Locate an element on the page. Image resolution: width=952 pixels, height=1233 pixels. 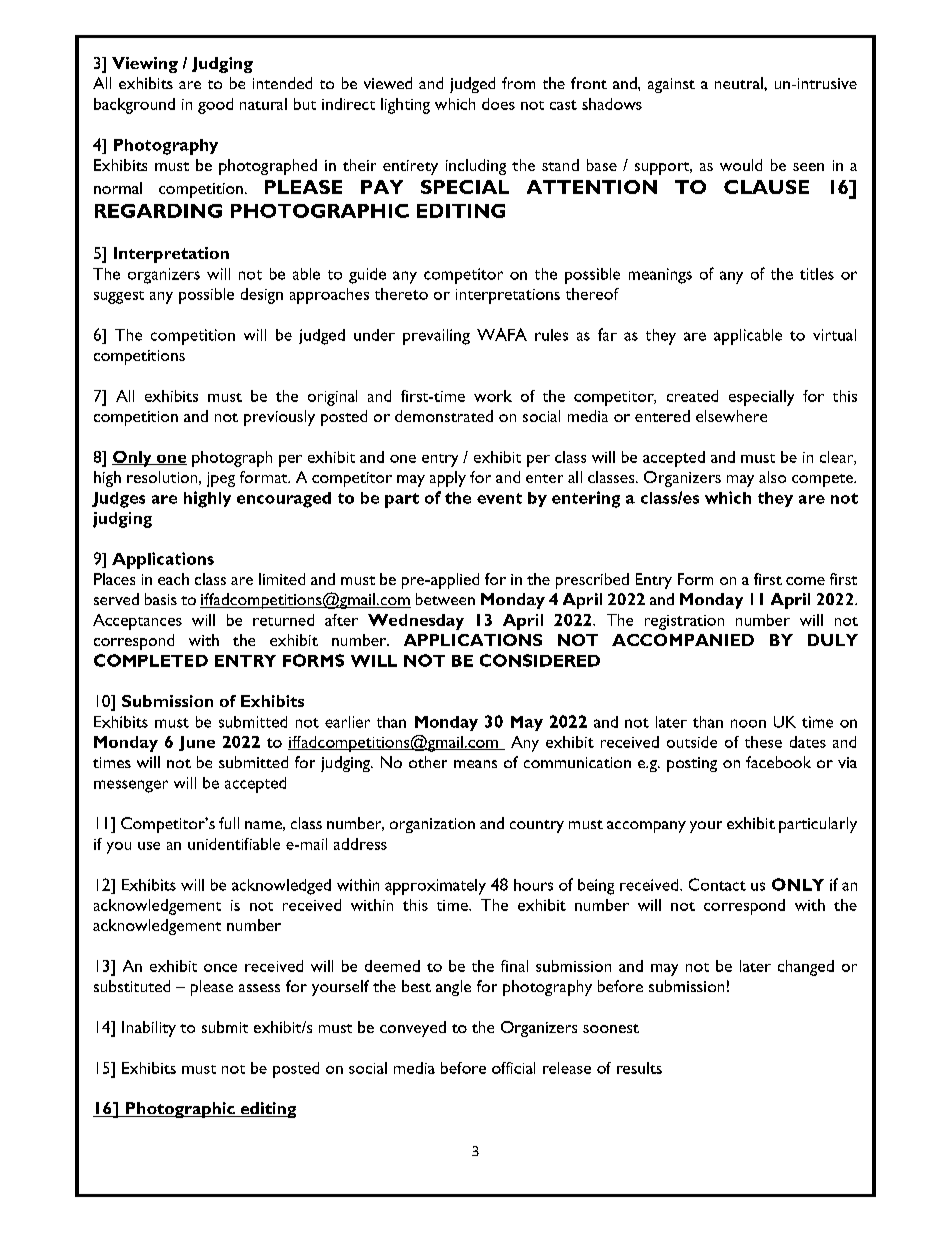
good is located at coordinates (215, 106).
